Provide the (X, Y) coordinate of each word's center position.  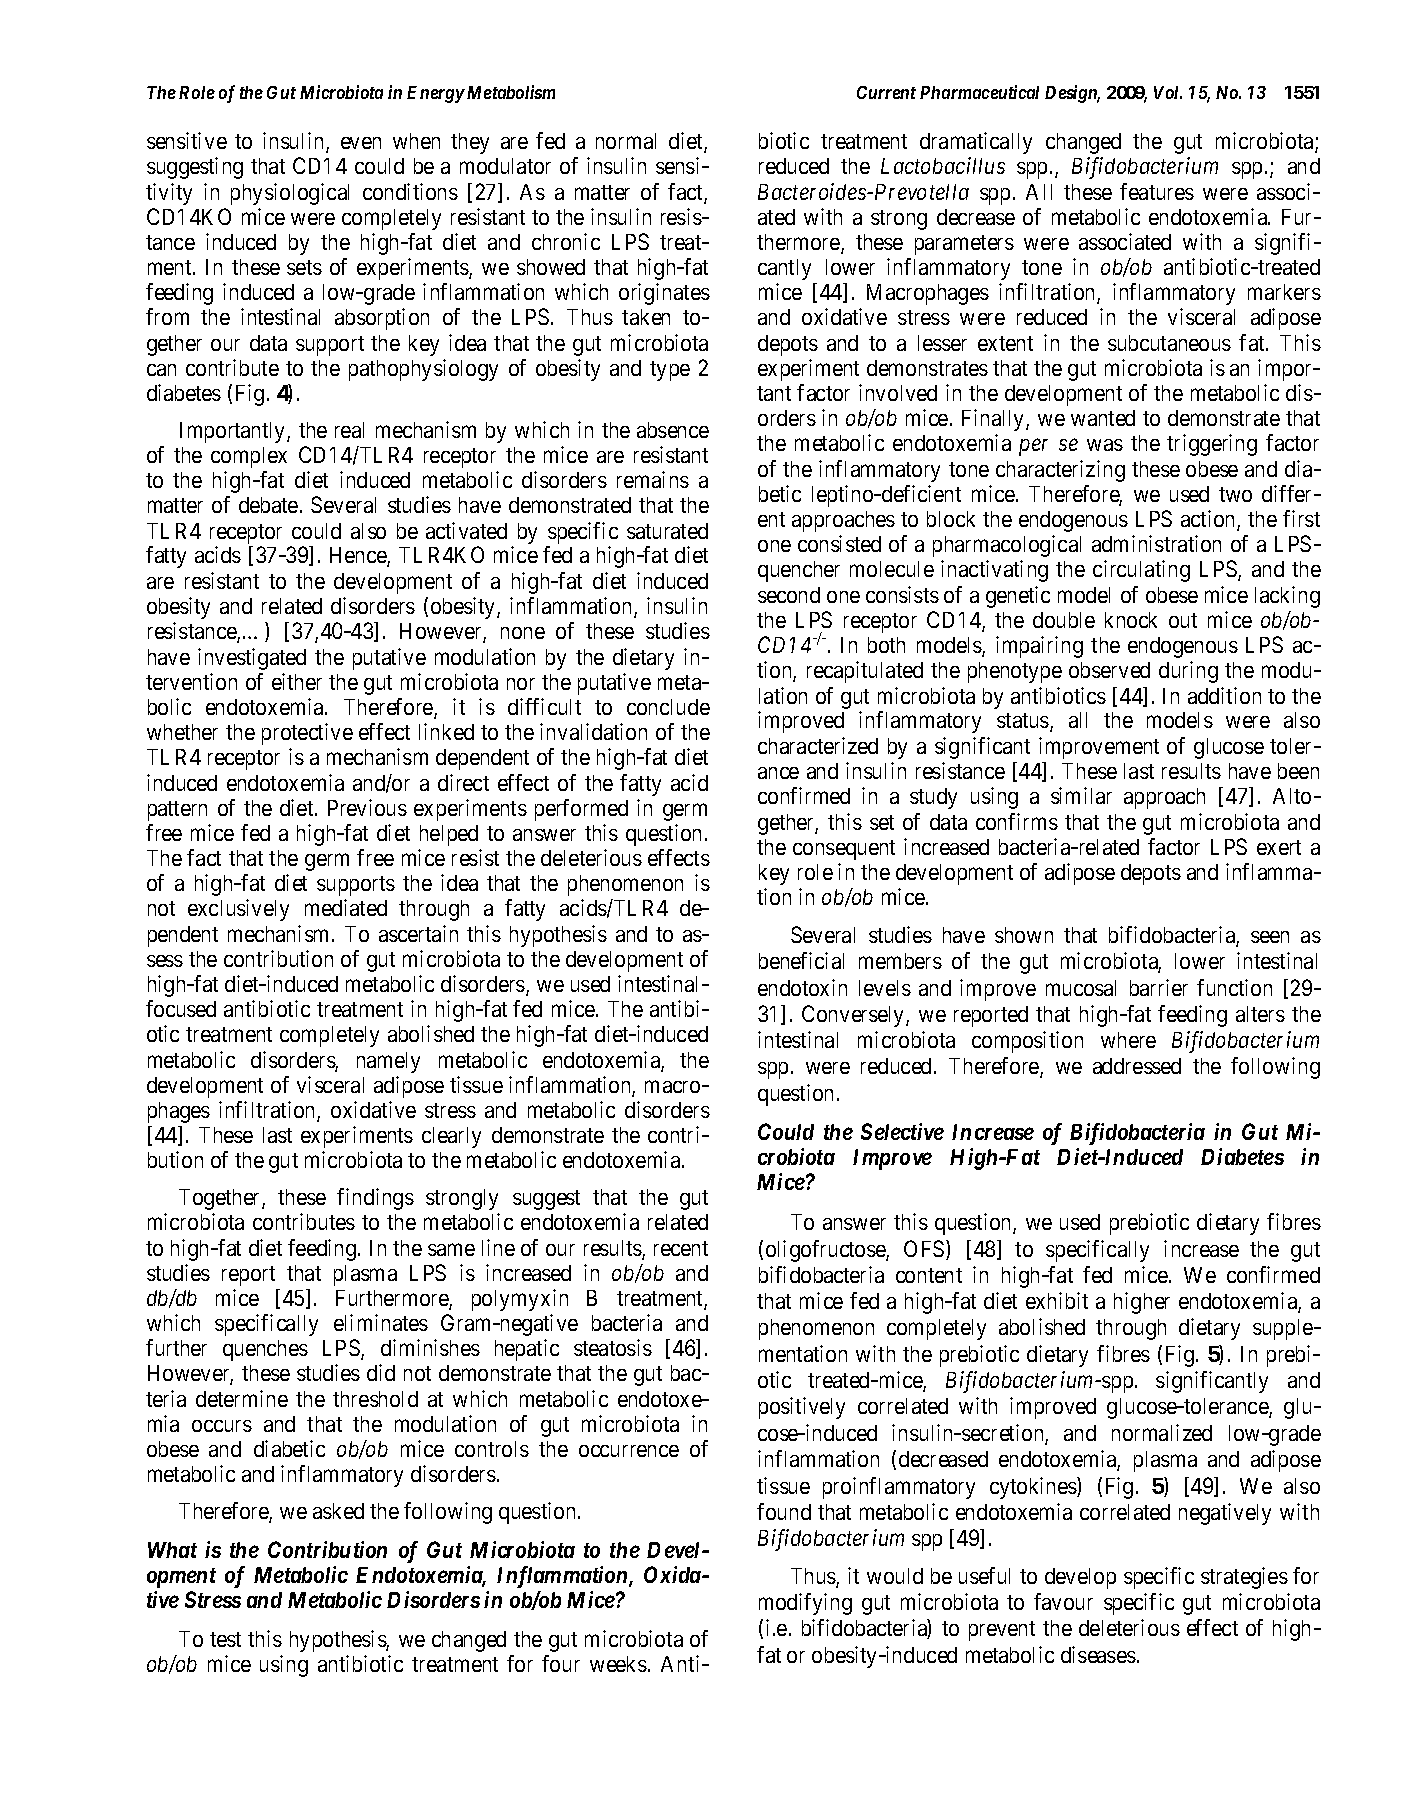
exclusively (238, 910)
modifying (805, 1604)
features (1157, 191)
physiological (290, 194)
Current (886, 92)
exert (1279, 847)
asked (338, 1511)
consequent (844, 850)
